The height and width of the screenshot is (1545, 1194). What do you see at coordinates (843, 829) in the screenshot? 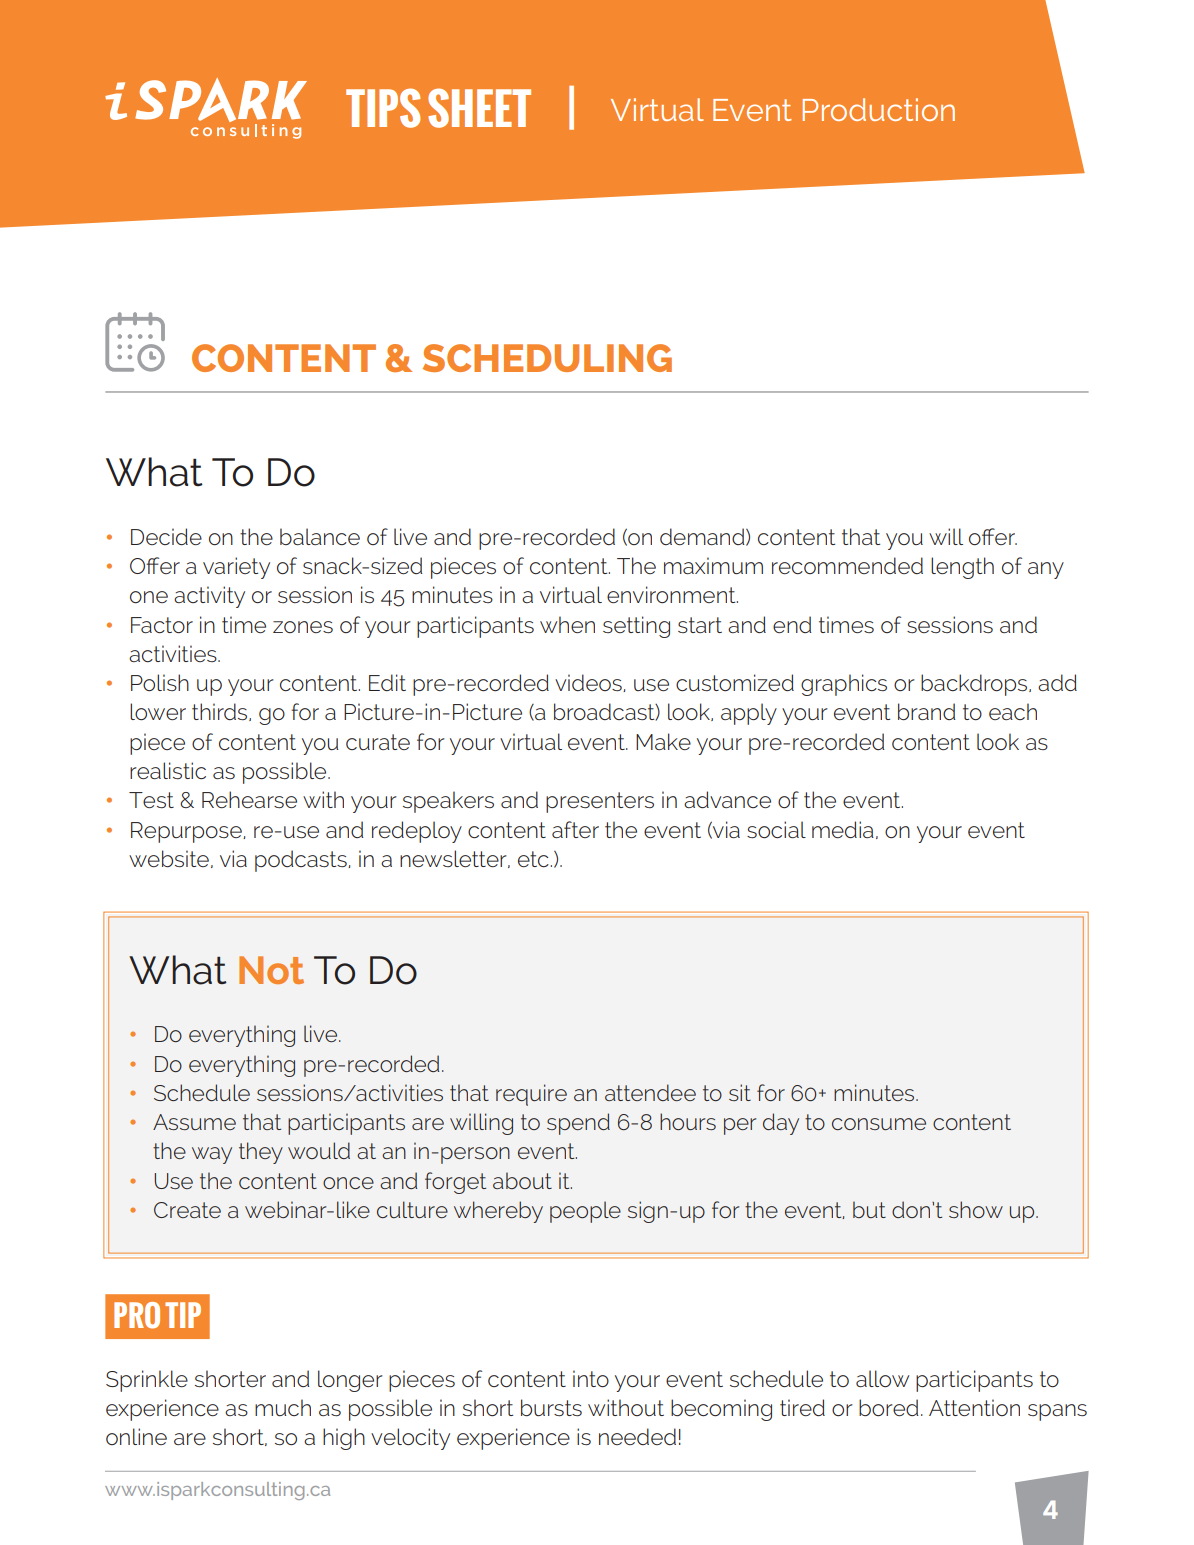
I see `media` at bounding box center [843, 829].
